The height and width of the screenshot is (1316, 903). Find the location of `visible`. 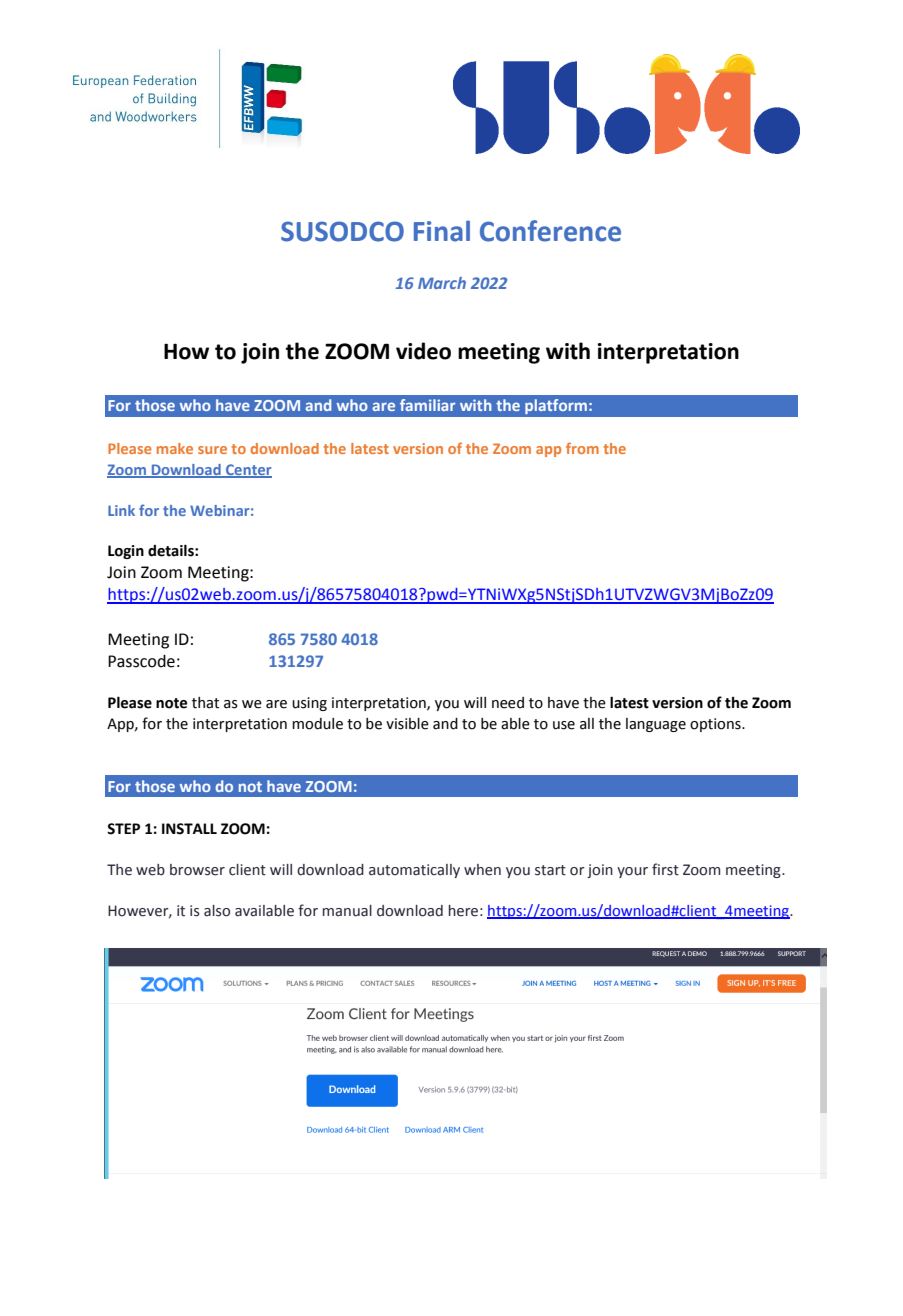

visible is located at coordinates (407, 724).
